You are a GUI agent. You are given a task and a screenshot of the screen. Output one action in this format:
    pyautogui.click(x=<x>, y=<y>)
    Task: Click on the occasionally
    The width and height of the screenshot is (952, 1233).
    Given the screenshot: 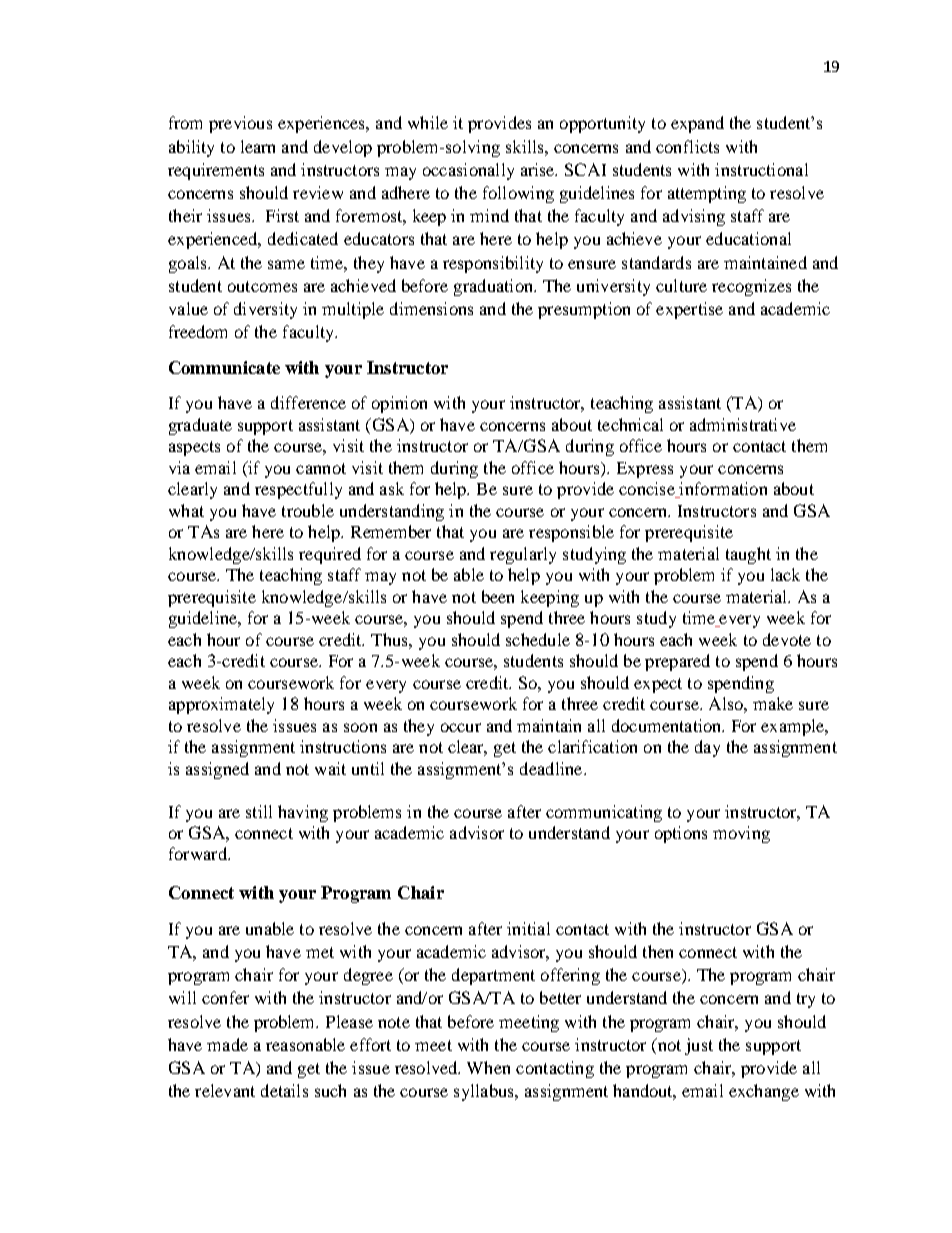 What is the action you would take?
    pyautogui.click(x=468, y=171)
